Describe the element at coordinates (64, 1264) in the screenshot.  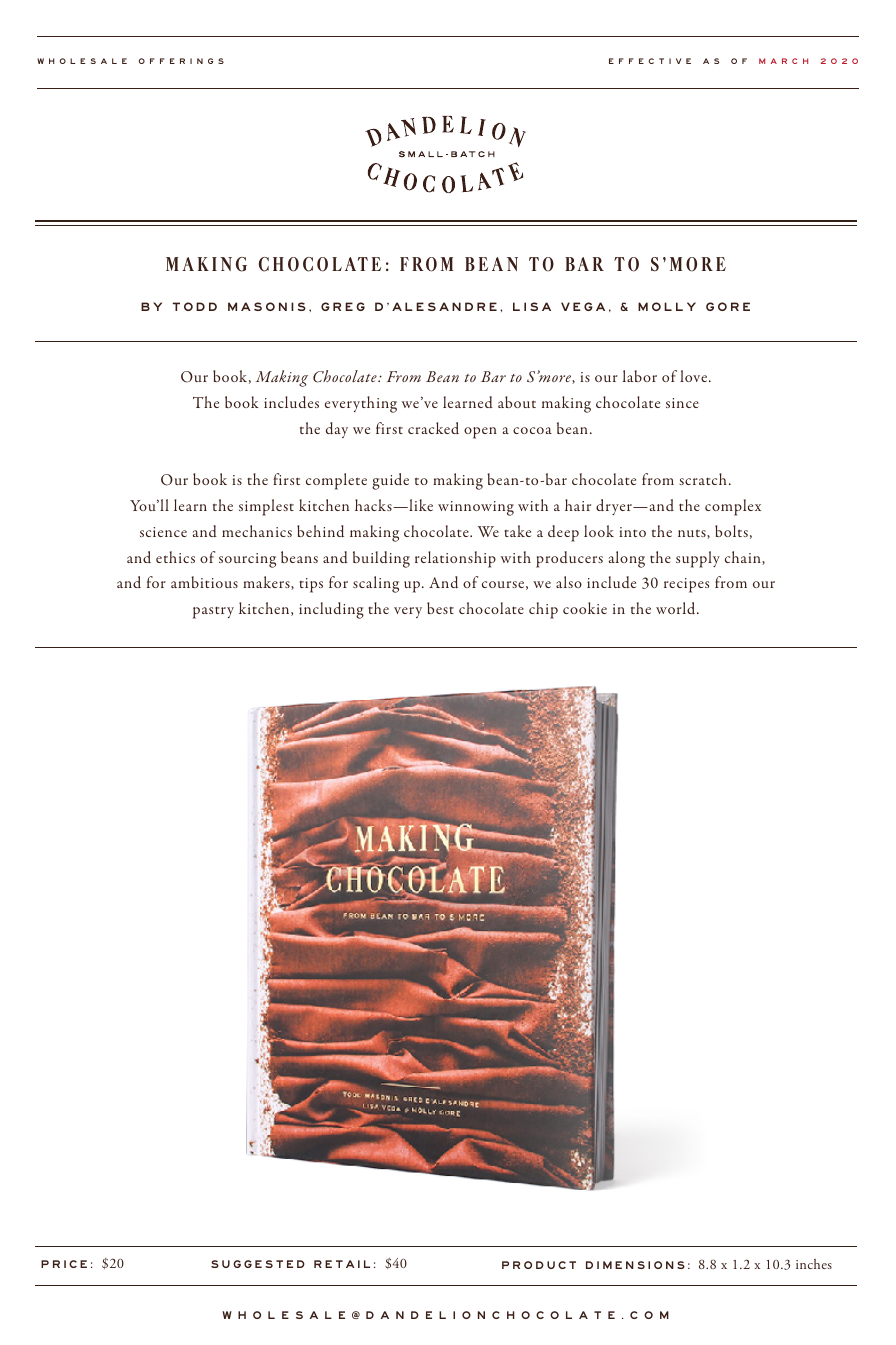
I see `PRICE` at that location.
